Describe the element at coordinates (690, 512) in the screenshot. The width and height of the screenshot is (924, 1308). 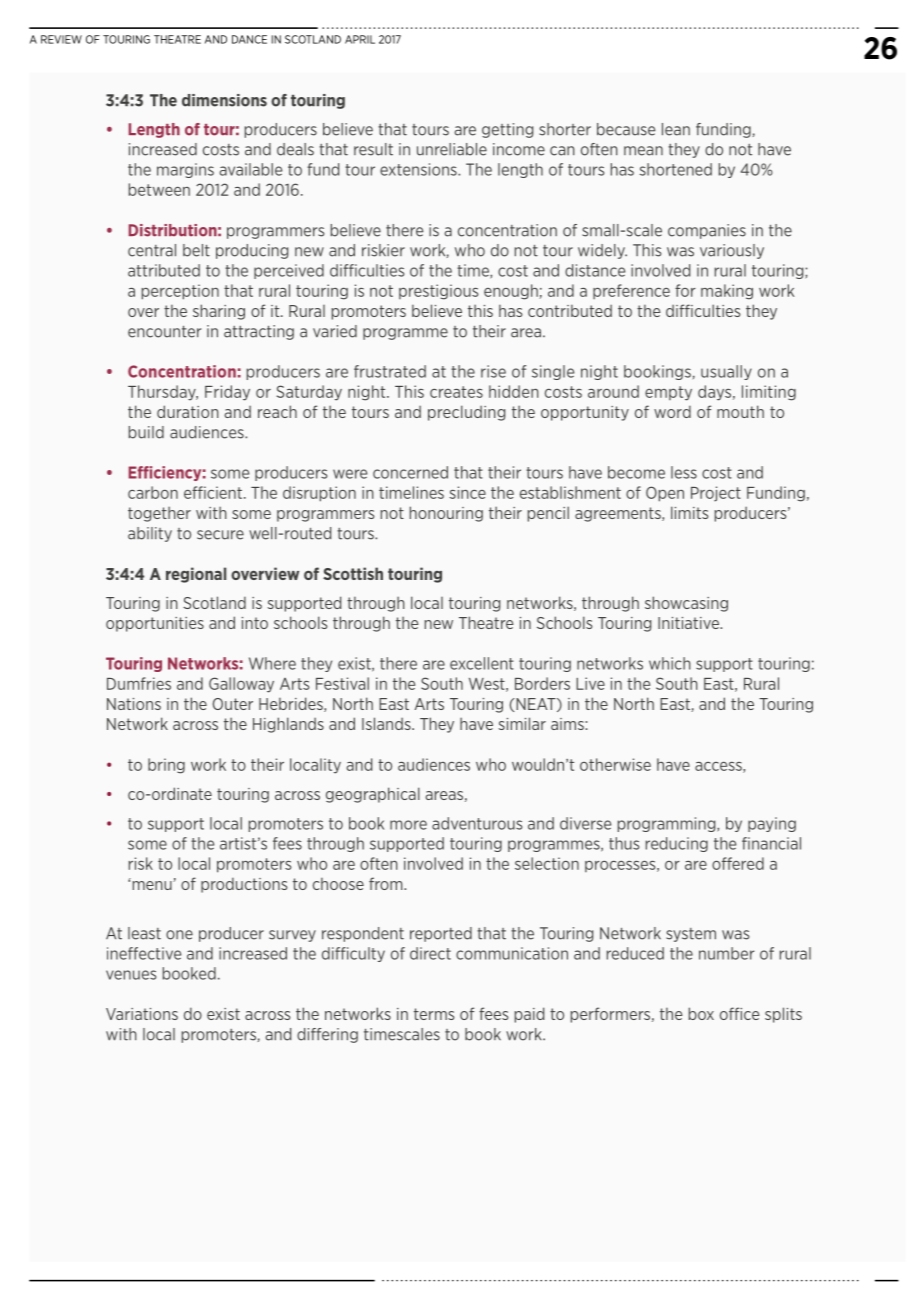
I see `limits` at that location.
